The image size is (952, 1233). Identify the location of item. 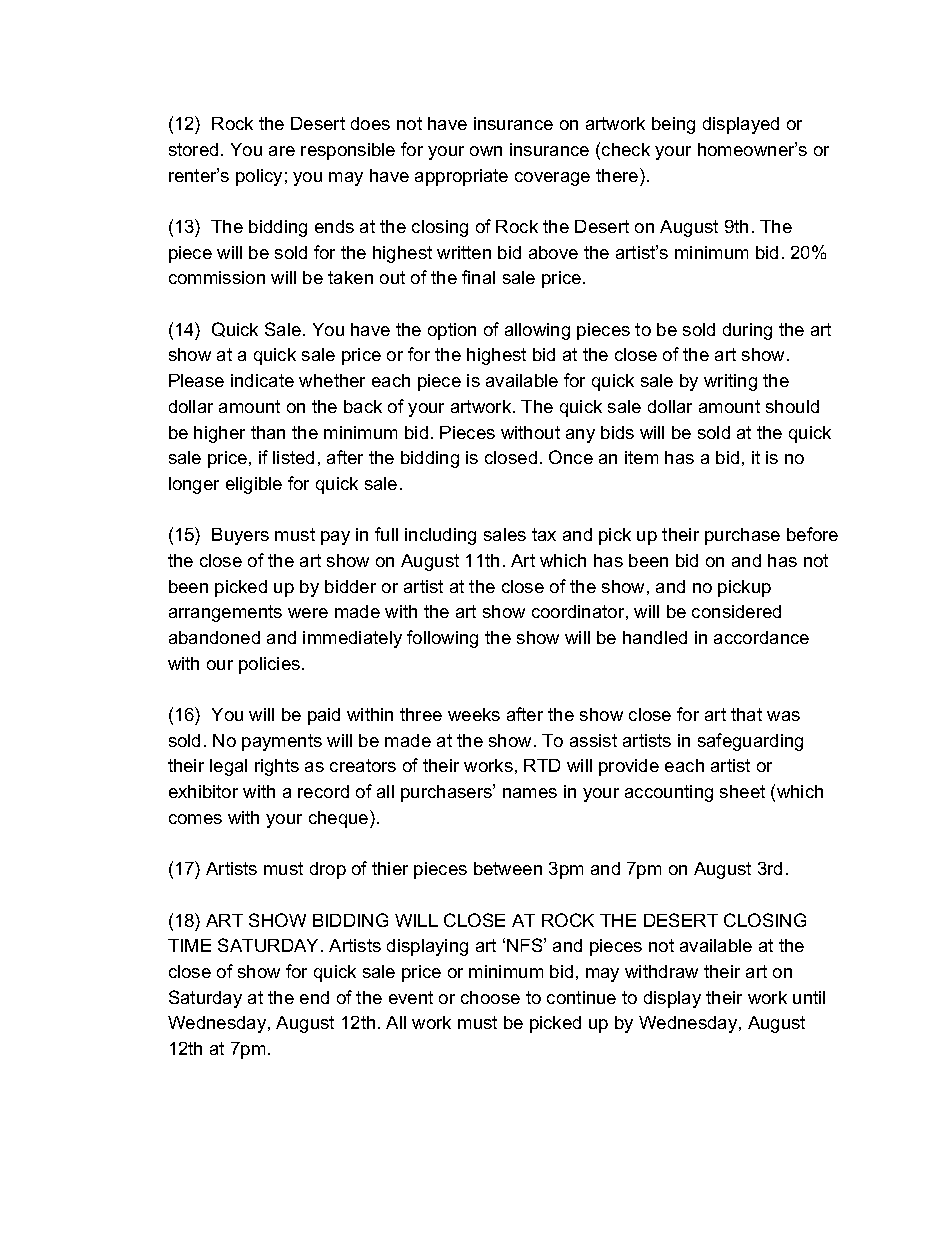
(641, 457).
